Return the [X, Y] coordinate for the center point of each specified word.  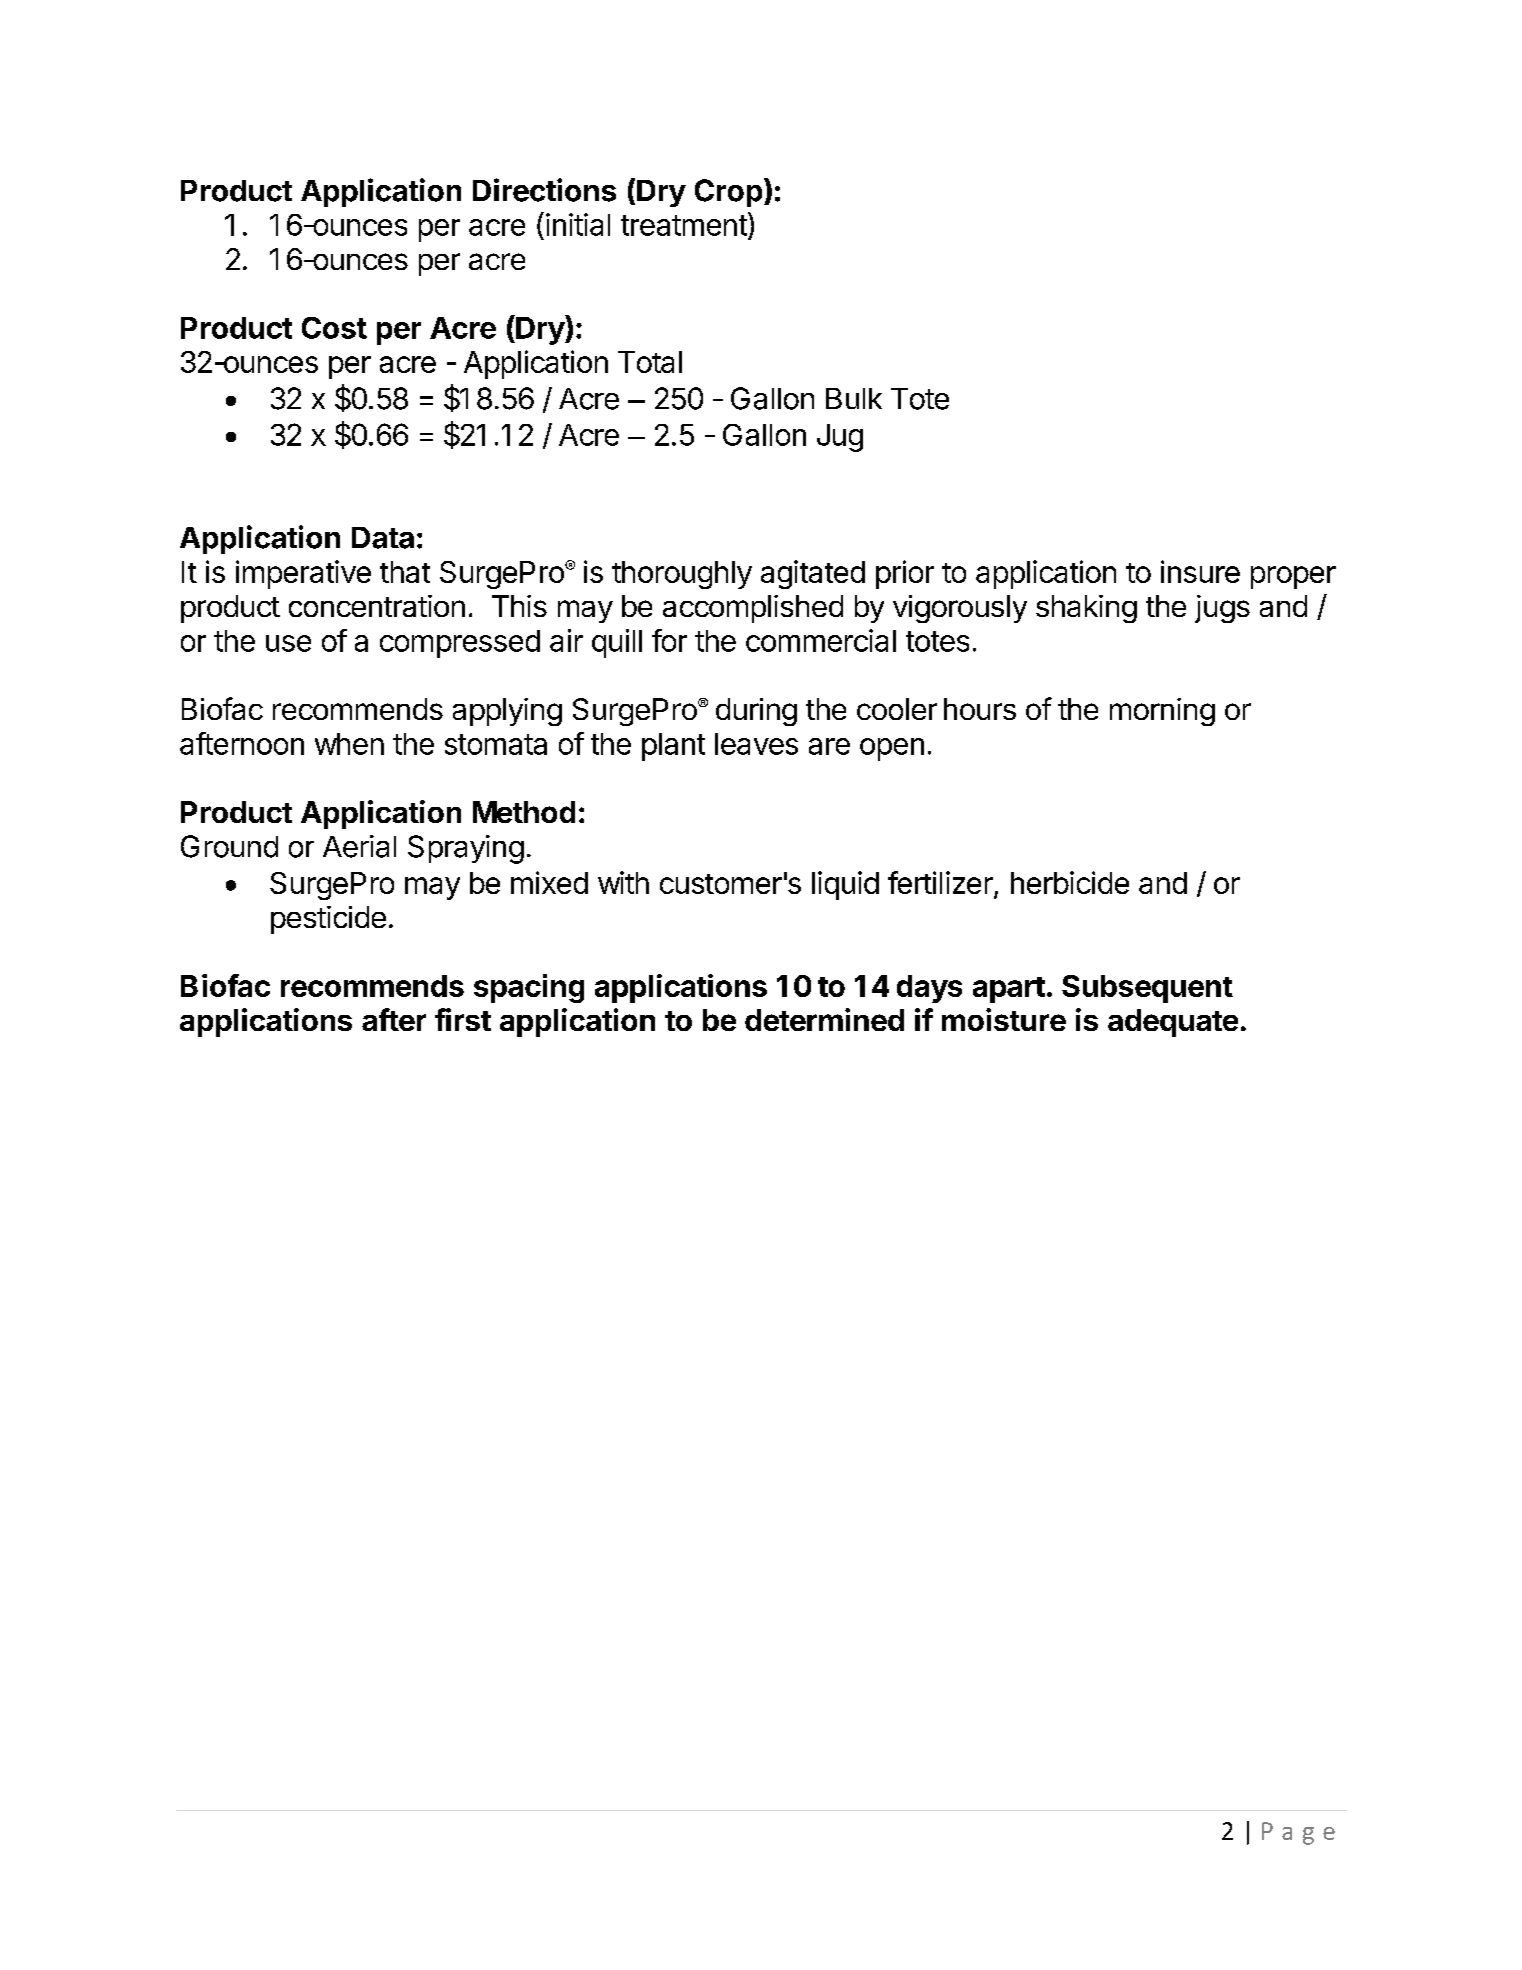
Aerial [359, 846]
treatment [684, 225]
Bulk [854, 398]
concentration [377, 606]
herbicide [1070, 882]
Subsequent [1147, 989]
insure [1200, 571]
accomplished [753, 609]
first [463, 1019]
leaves [756, 744]
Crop [728, 193]
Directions [544, 190]
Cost [334, 328]
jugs [1222, 609]
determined [824, 1019]
